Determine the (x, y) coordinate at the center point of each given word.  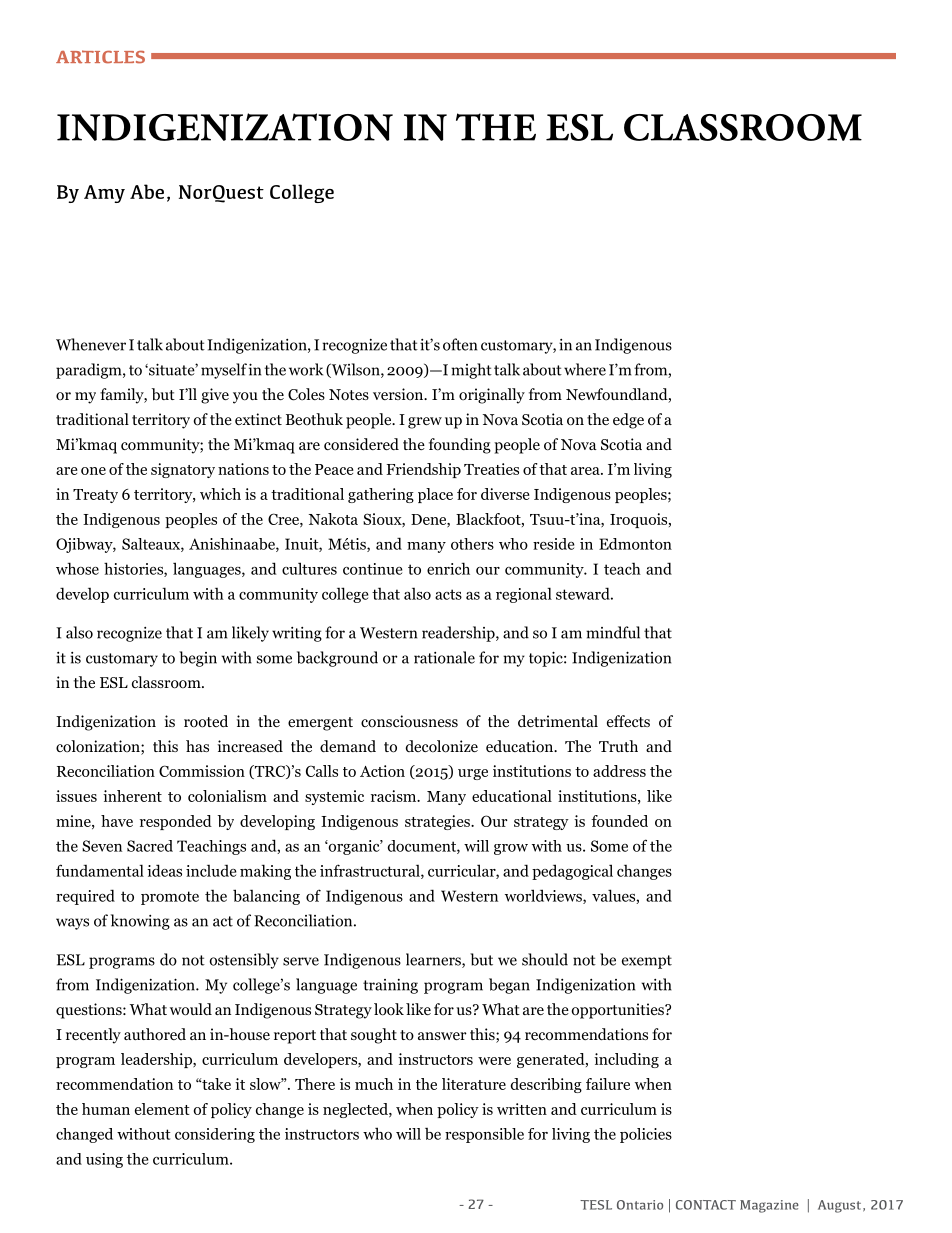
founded (619, 821)
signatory (183, 470)
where (585, 369)
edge (628, 421)
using (104, 1160)
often (460, 344)
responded (176, 822)
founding (460, 446)
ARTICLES (100, 57)
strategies (438, 822)
